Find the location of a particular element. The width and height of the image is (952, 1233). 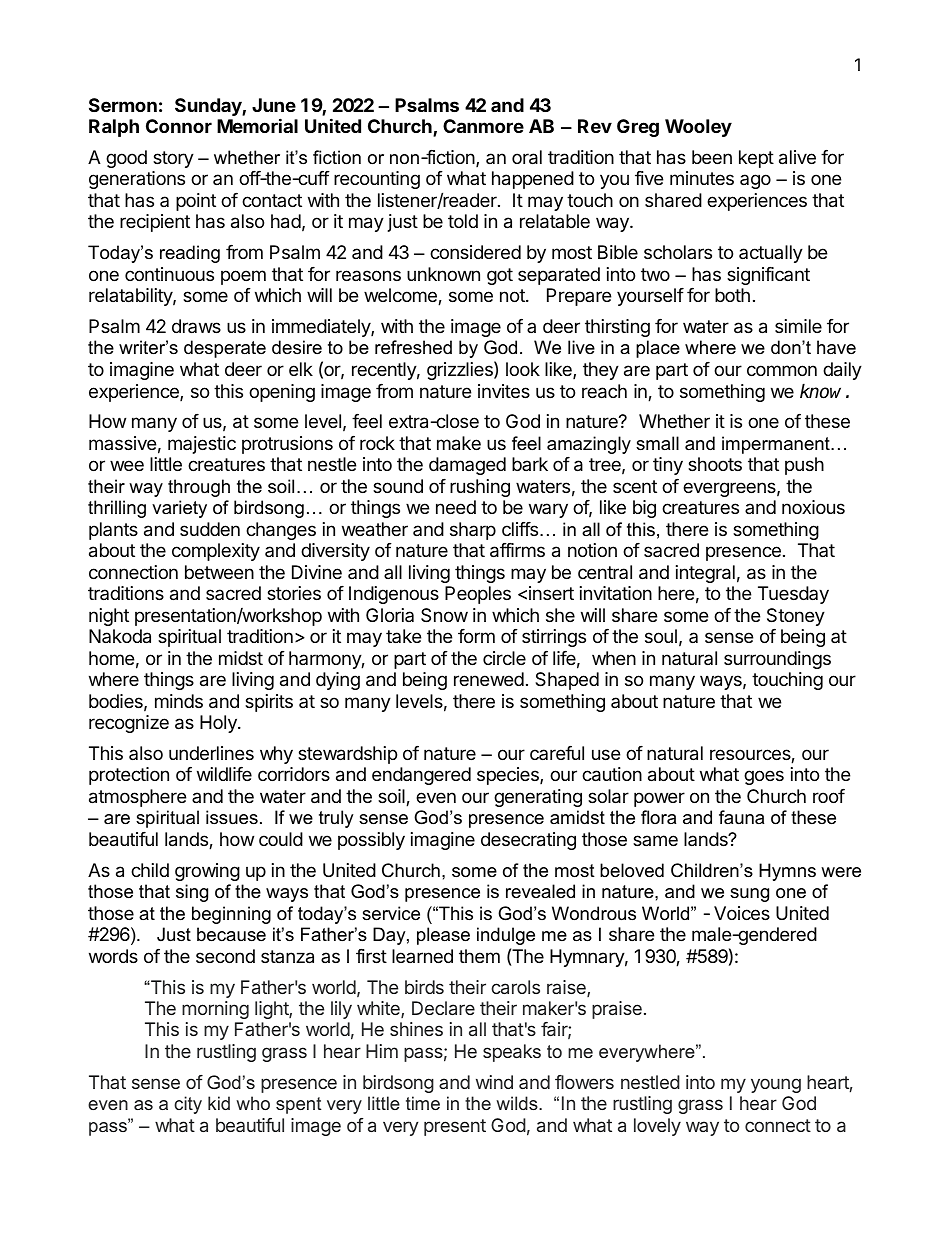

growing is located at coordinates (207, 872).
